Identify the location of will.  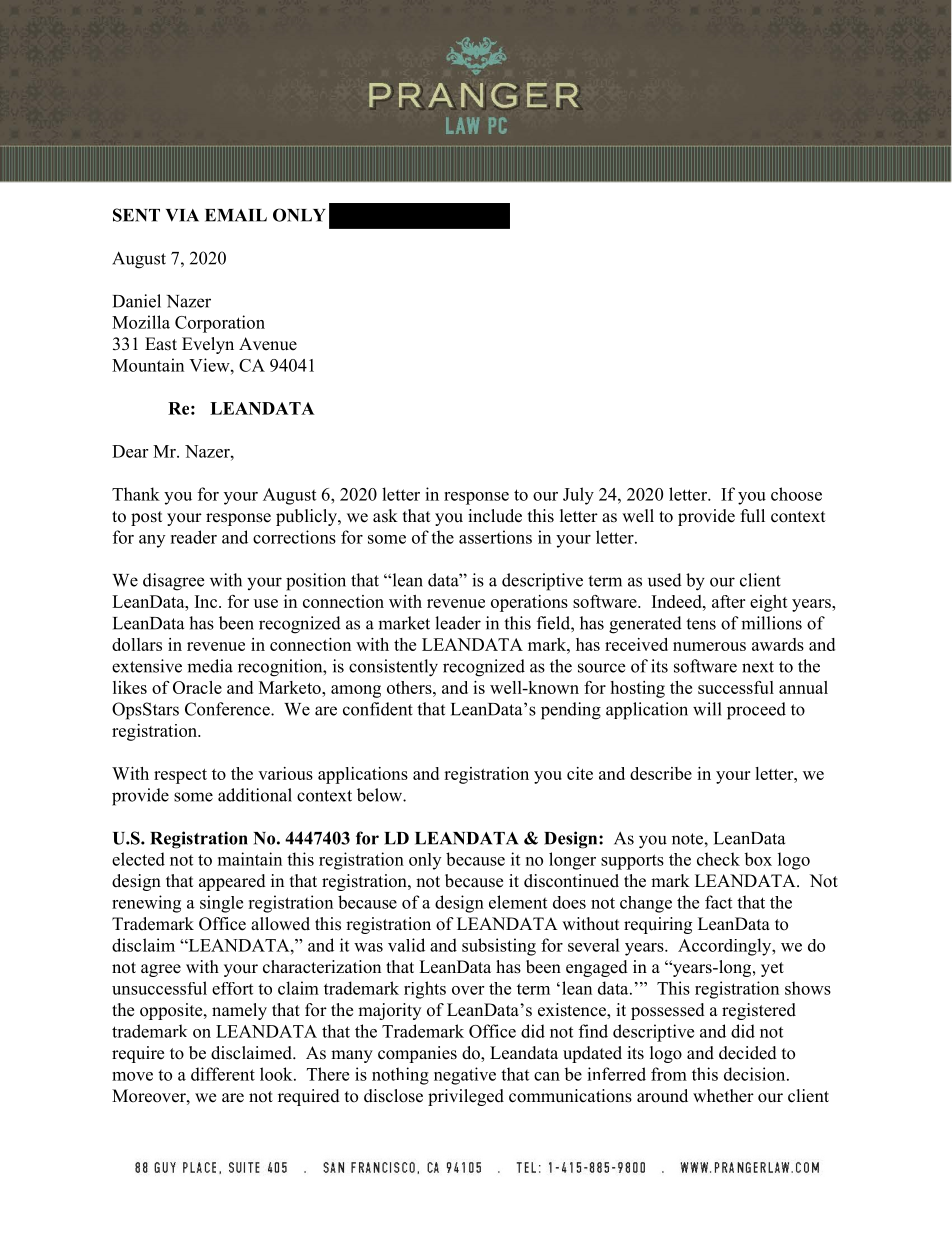
(707, 709).
